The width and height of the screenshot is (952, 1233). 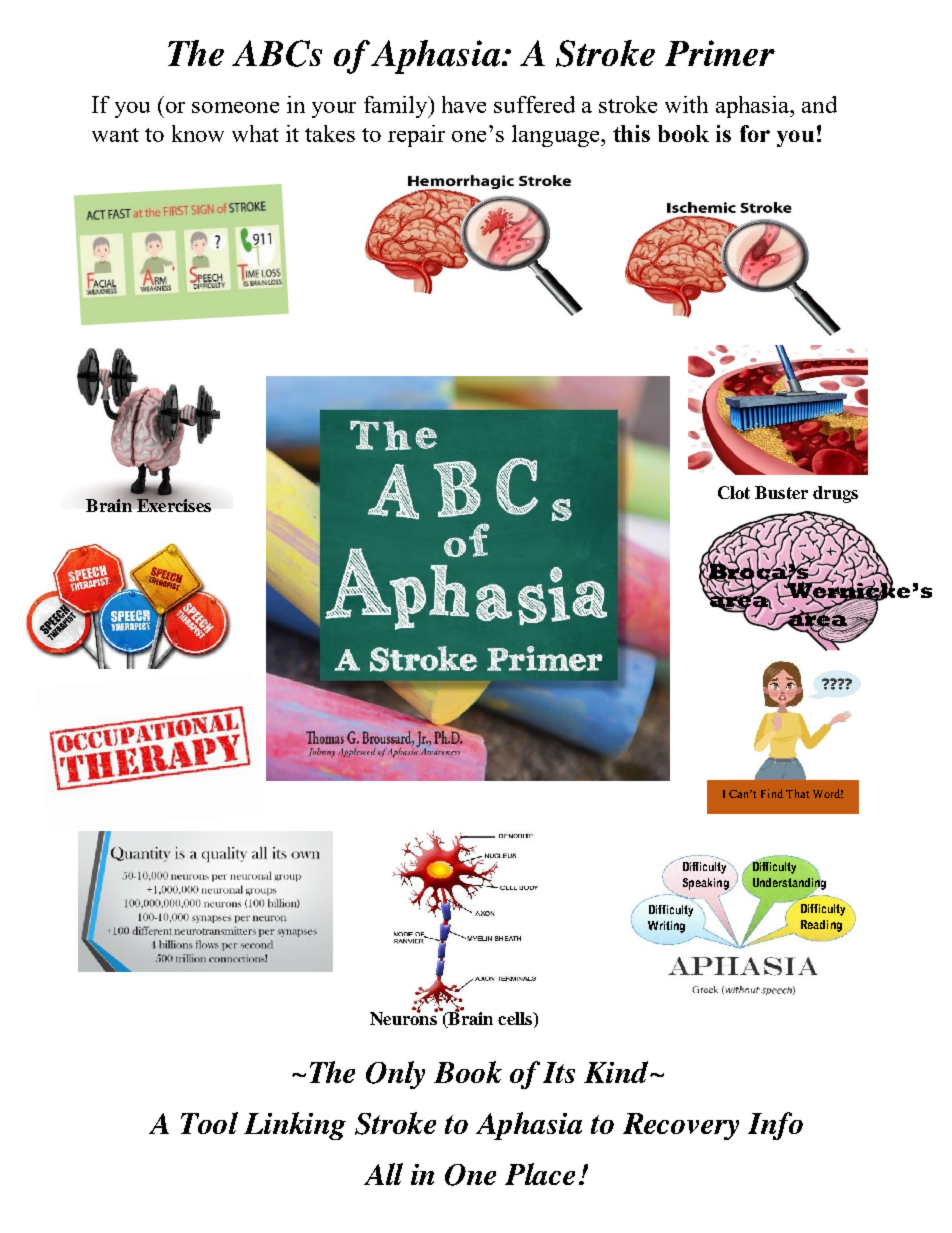 I want to click on someone, so click(x=235, y=107).
